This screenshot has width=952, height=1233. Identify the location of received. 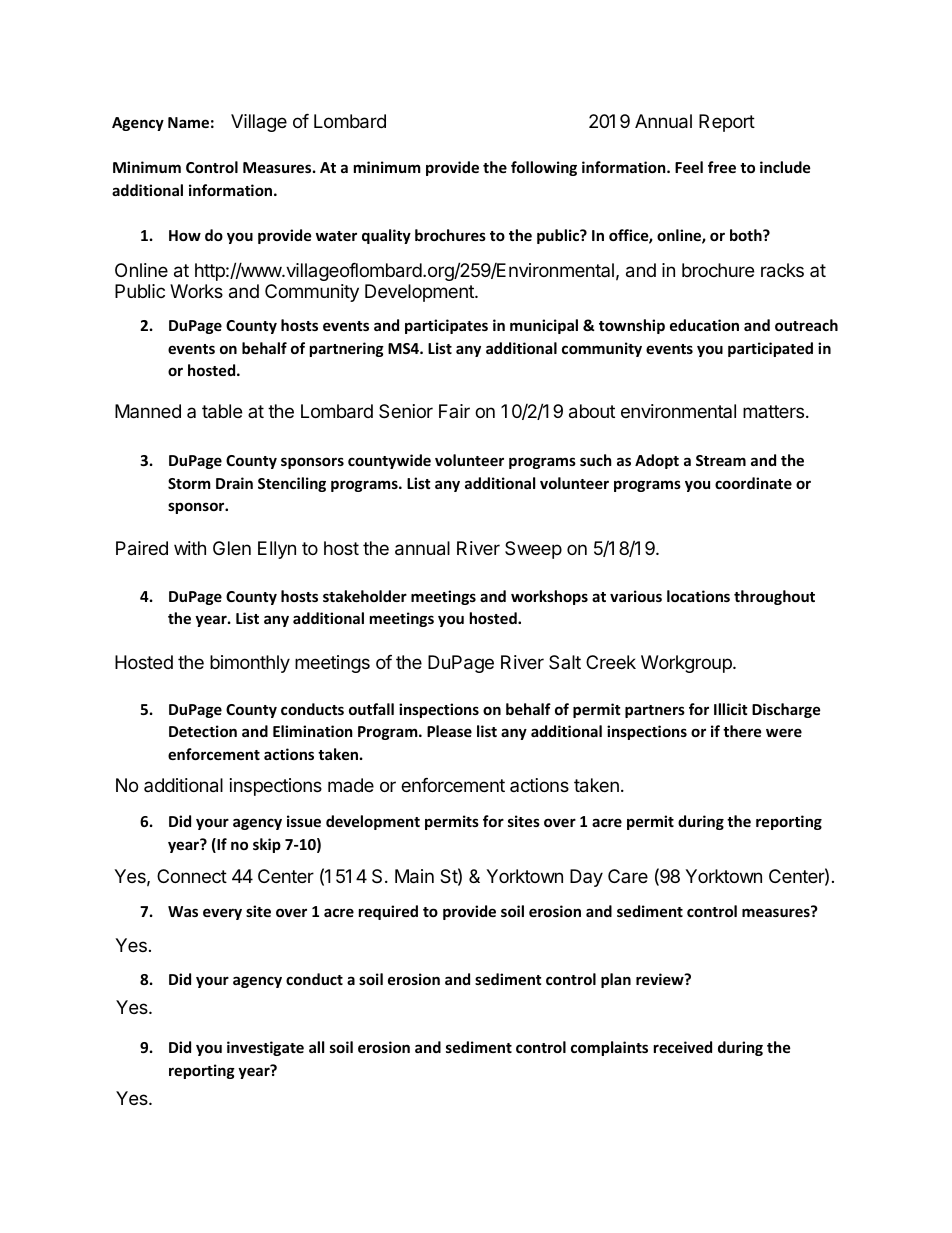
(683, 1047).
